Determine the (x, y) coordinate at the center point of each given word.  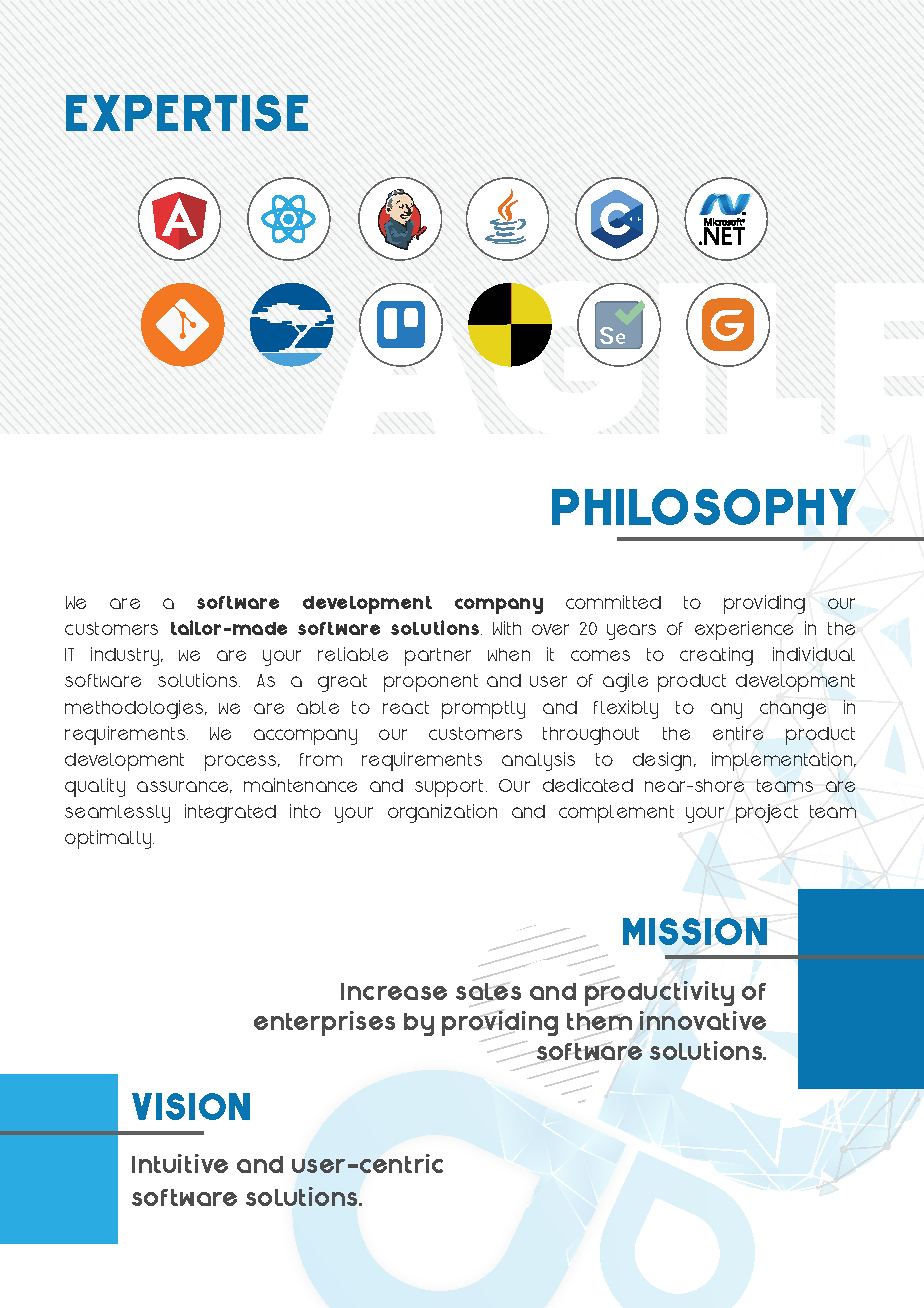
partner (438, 657)
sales (488, 992)
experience (744, 630)
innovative (703, 1020)
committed (613, 602)
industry (126, 656)
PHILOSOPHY (704, 507)
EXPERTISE (187, 113)
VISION (191, 1106)
